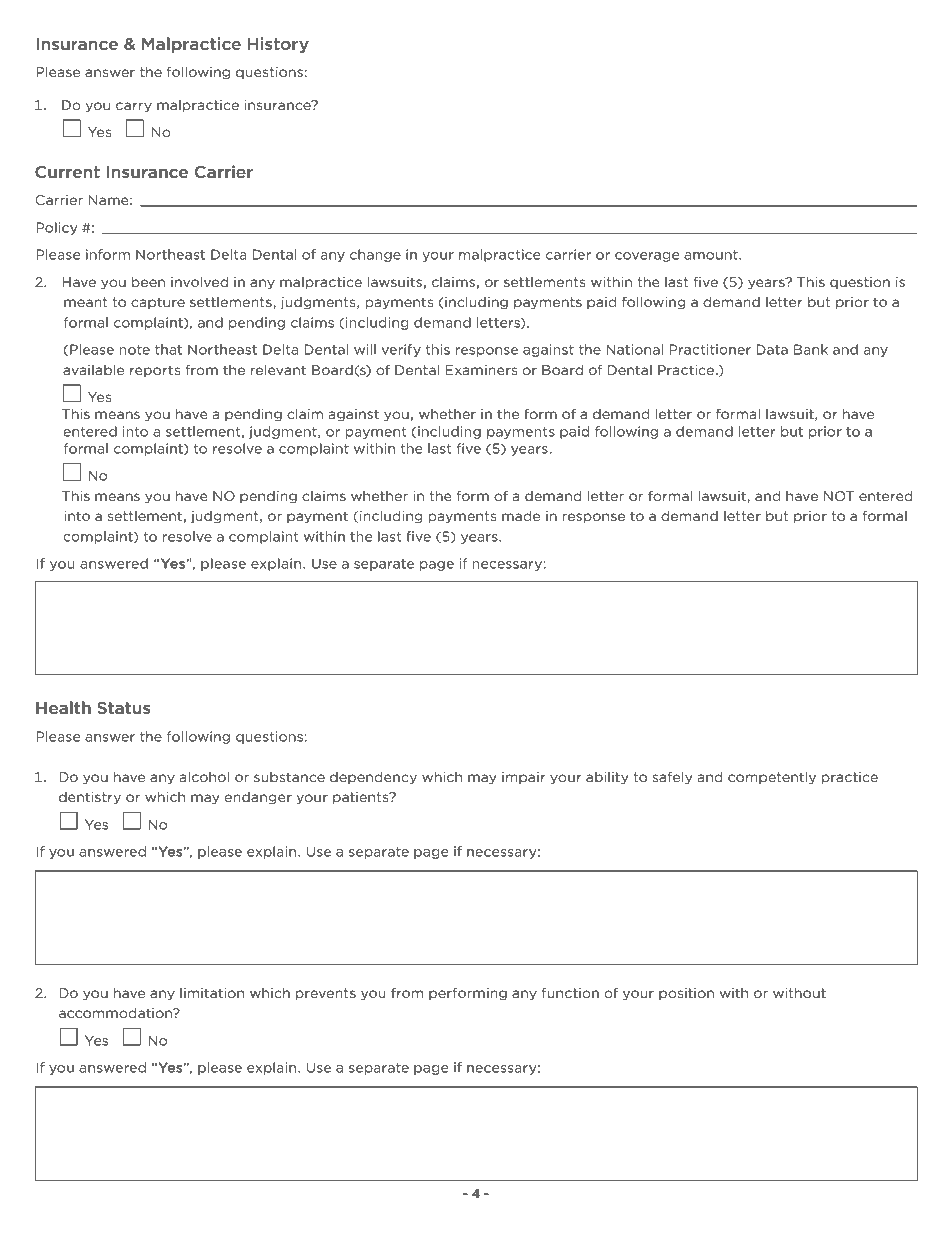 The height and width of the screenshot is (1233, 952). Describe the element at coordinates (134, 107) in the screenshot. I see `carry` at that location.
